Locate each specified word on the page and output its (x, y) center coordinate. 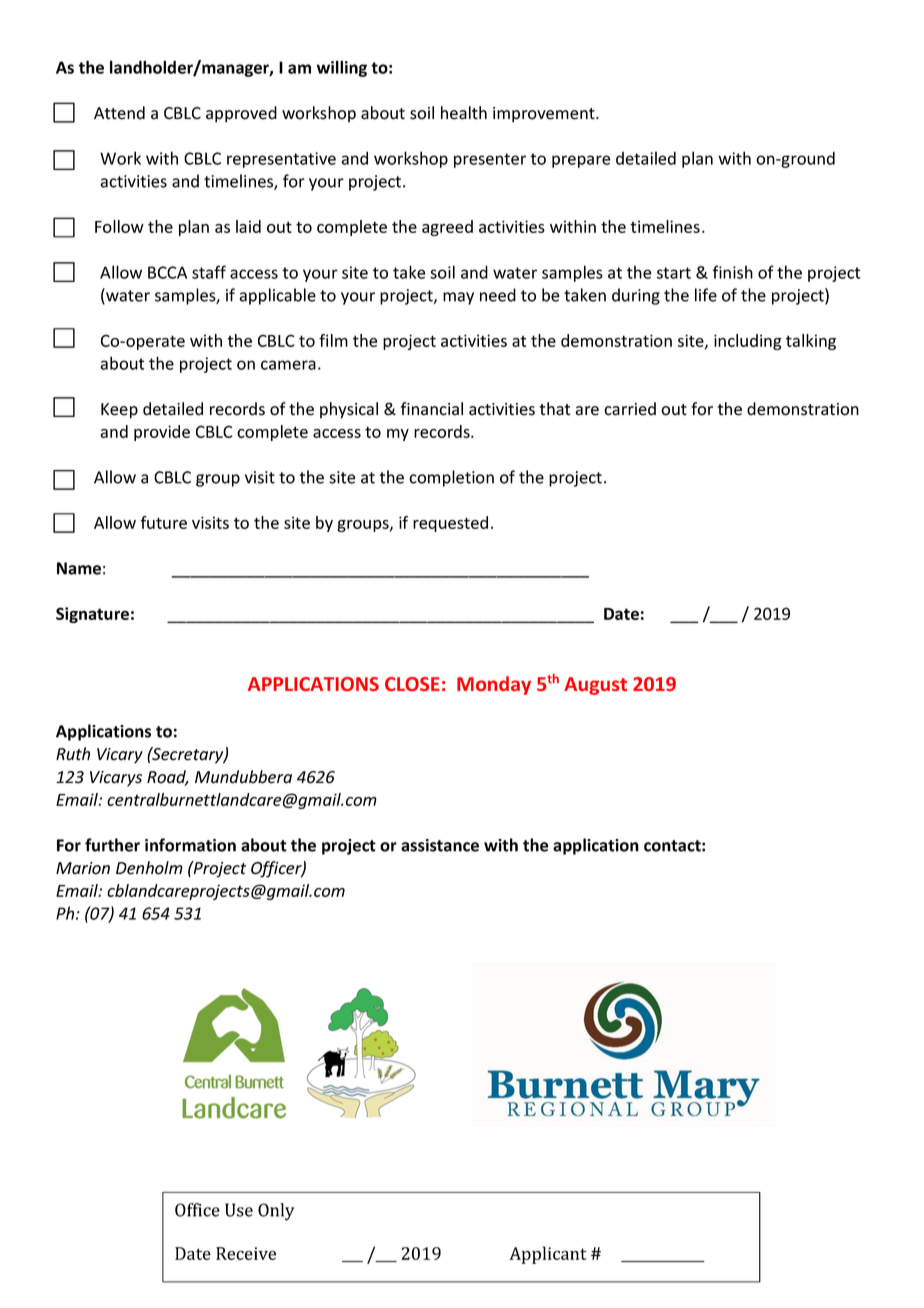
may (458, 298)
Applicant (548, 1255)
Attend (119, 113)
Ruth (73, 754)
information (190, 845)
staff (209, 272)
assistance (440, 845)
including (748, 342)
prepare (581, 161)
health (464, 113)
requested (450, 524)
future (163, 522)
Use (239, 1210)
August (595, 686)
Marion (83, 868)
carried (630, 409)
